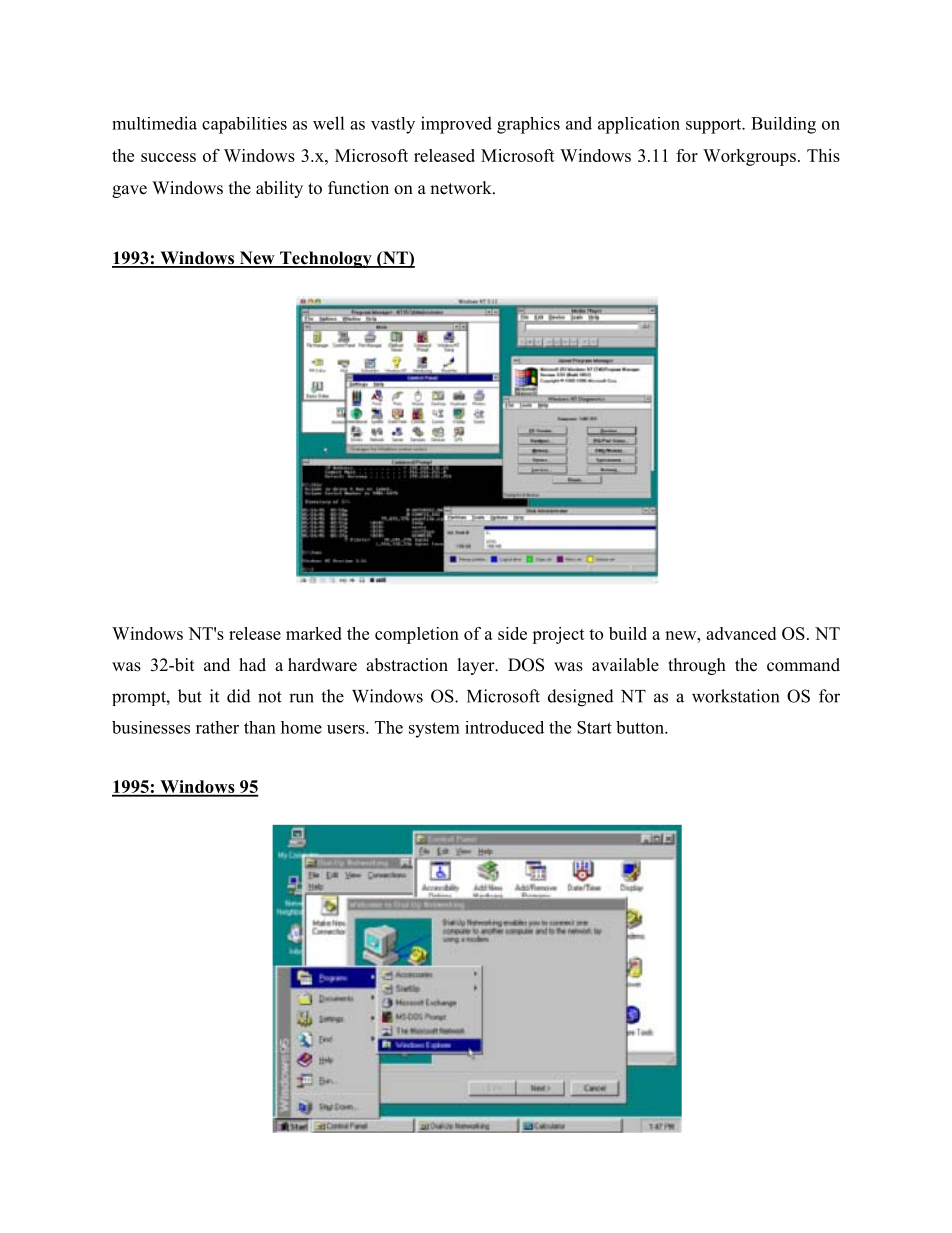  I want to click on workstation, so click(735, 696).
